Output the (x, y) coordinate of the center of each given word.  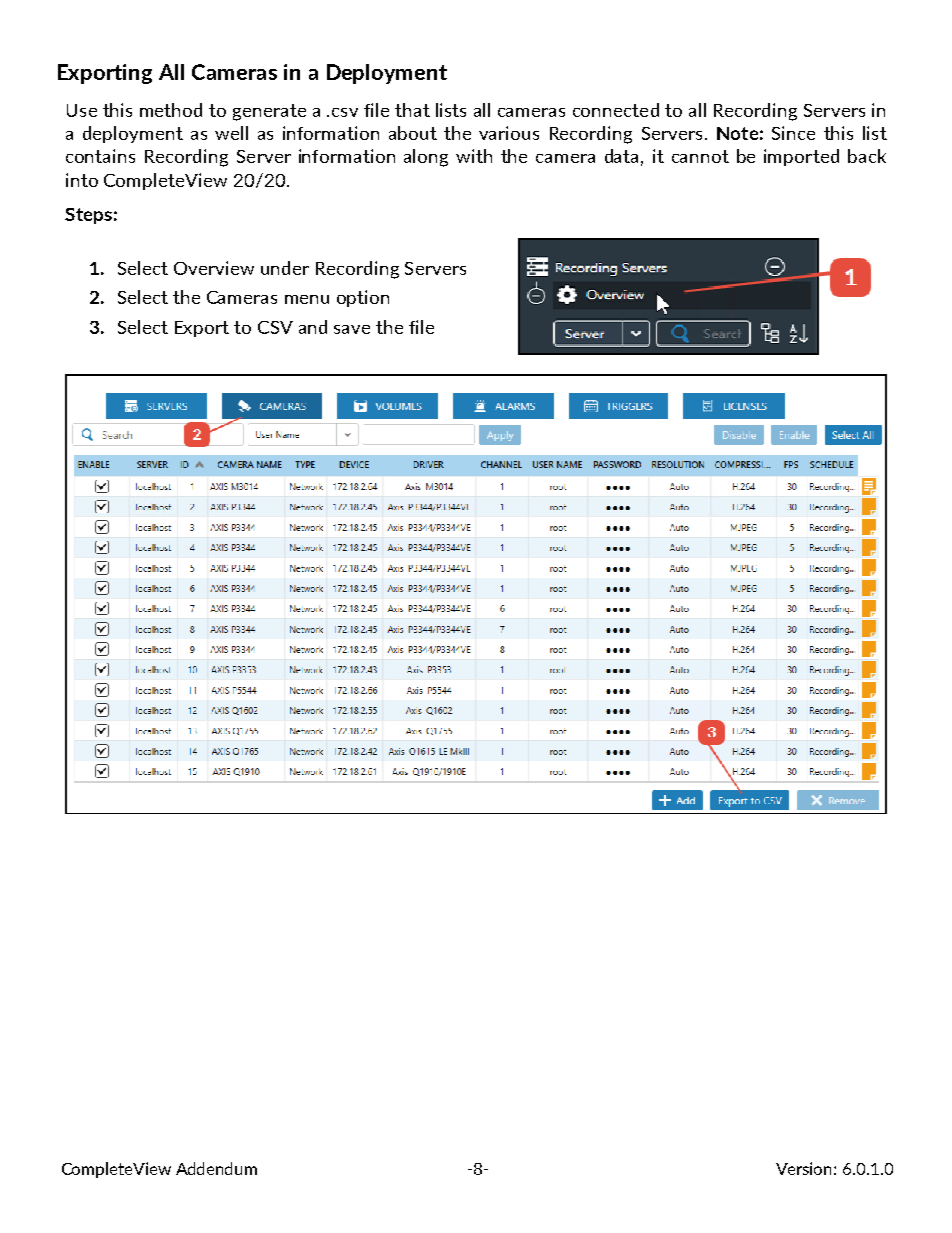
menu (307, 299)
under (285, 268)
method (171, 110)
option (363, 298)
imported (801, 157)
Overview (214, 268)
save (352, 329)
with (474, 156)
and (313, 327)
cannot (700, 156)
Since (793, 133)
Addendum (216, 1168)
